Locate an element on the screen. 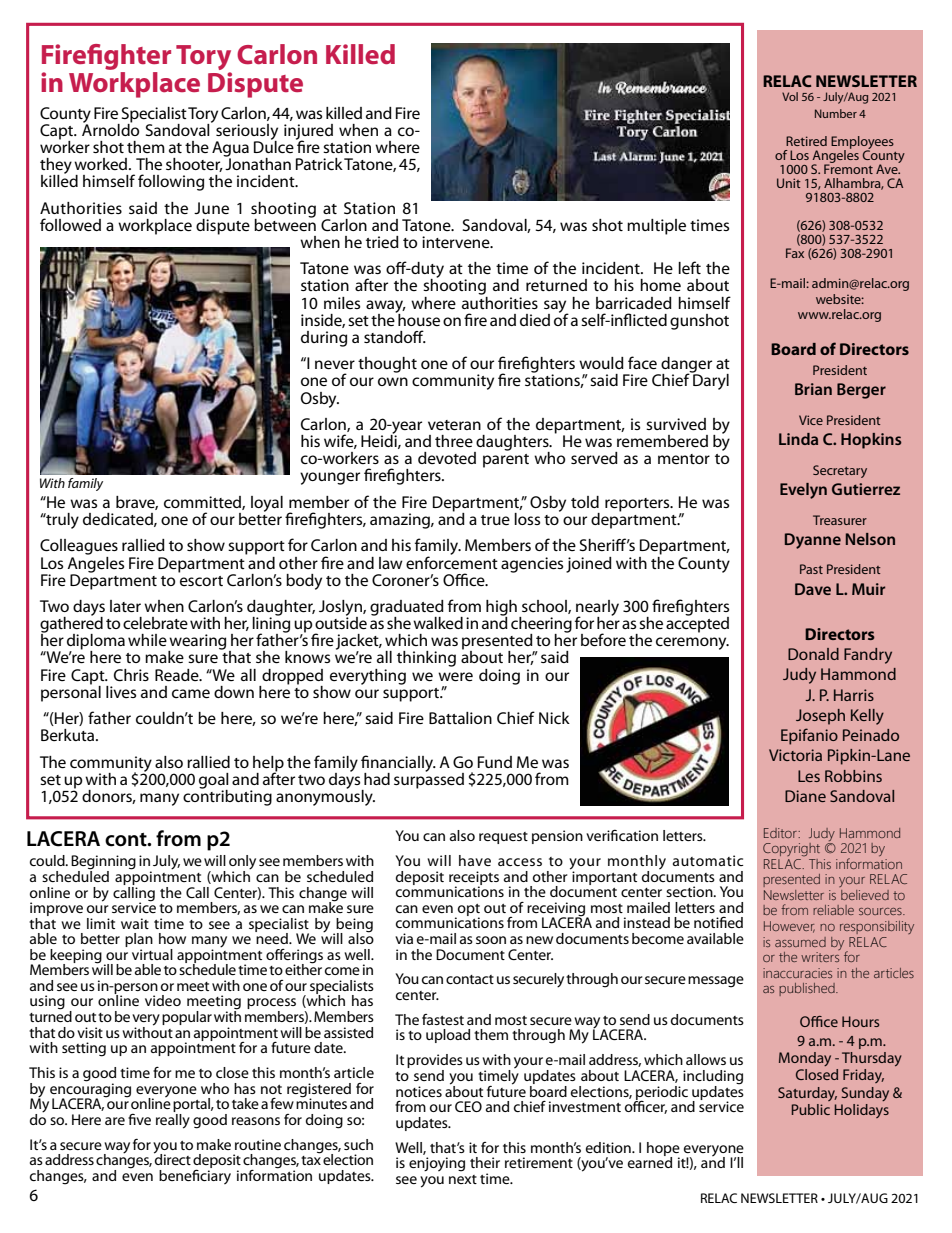 The image size is (952, 1233). walked is located at coordinates (438, 623).
